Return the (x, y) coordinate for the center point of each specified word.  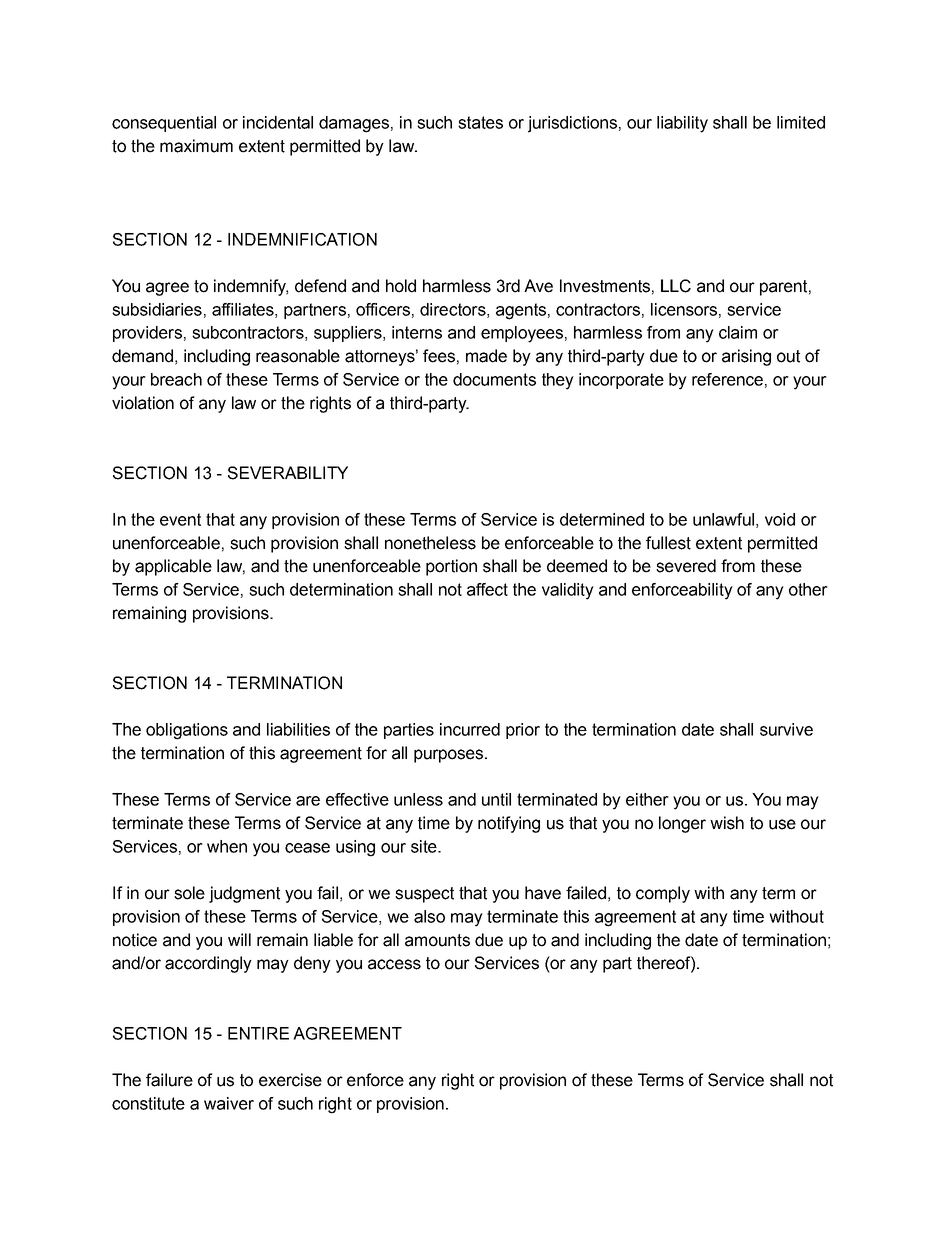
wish (727, 823)
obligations (187, 731)
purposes (448, 756)
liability (682, 124)
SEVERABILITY (288, 473)
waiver (229, 1103)
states (480, 122)
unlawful (723, 519)
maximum (196, 146)
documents (494, 379)
